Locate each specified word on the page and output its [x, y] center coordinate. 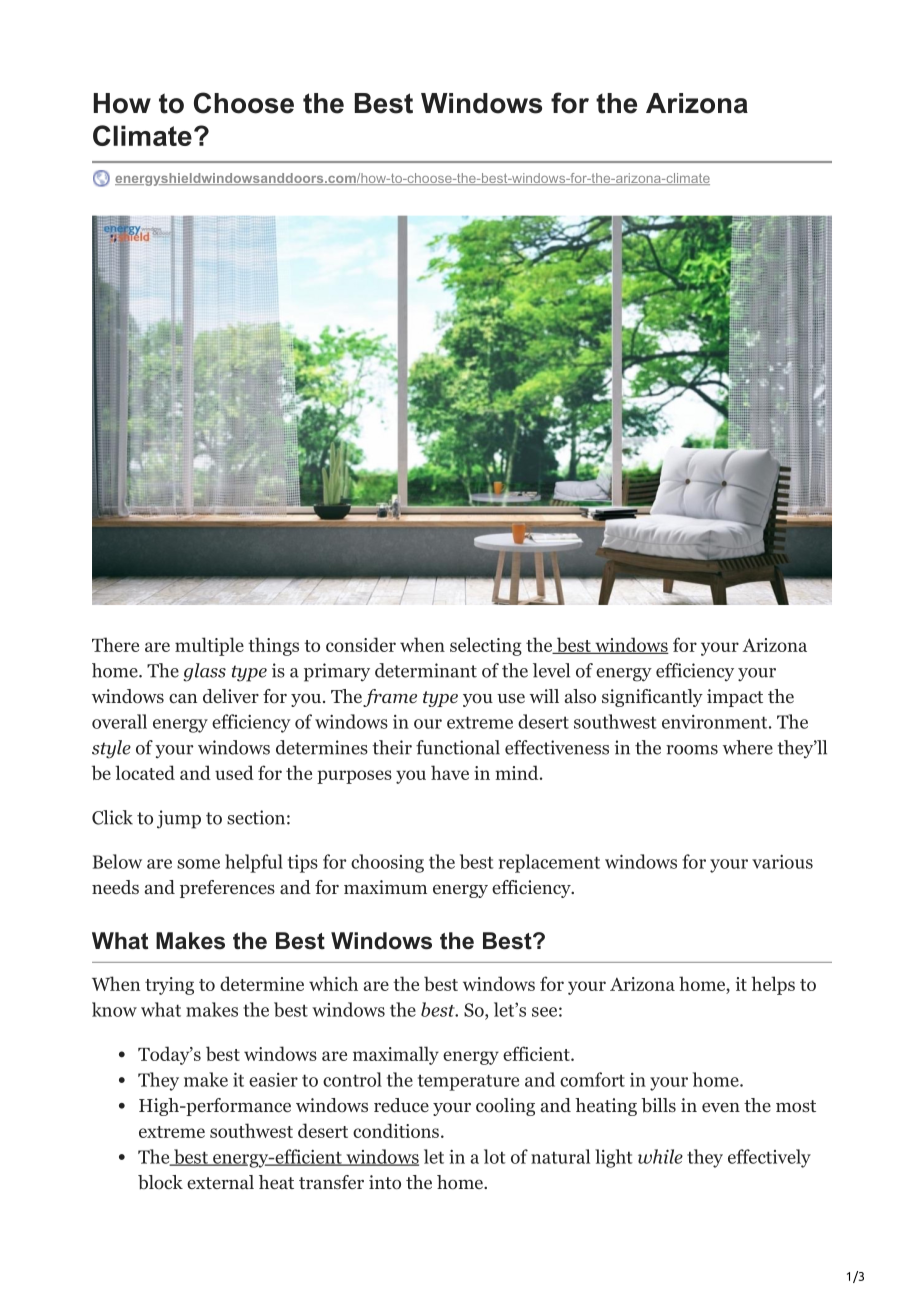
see [544, 1012]
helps [773, 985]
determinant [426, 670]
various [782, 861]
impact [735, 698]
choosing [387, 863]
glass [205, 672]
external [220, 1182]
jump [179, 819]
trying [169, 986]
